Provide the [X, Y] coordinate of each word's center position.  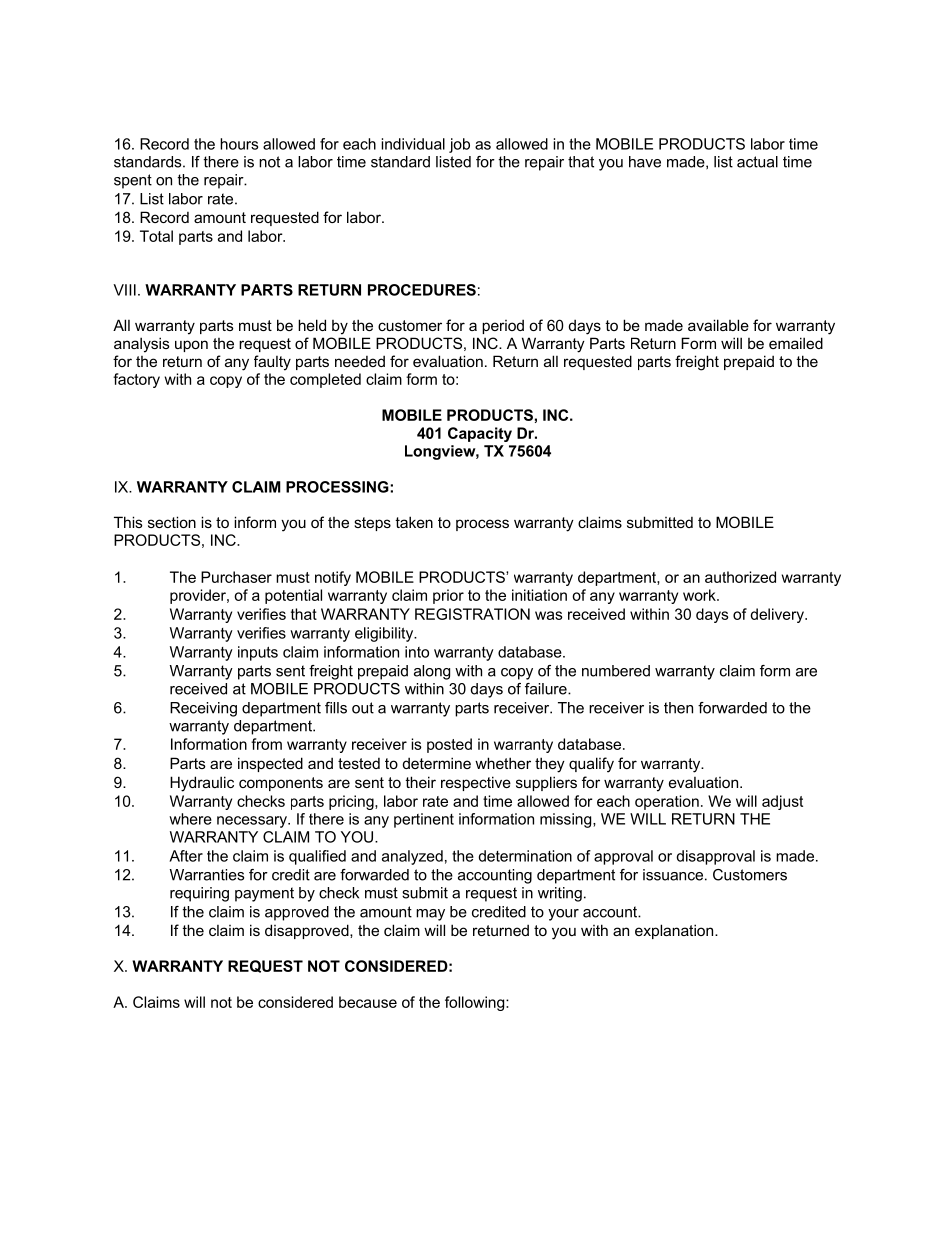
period [503, 326]
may [430, 915]
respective [476, 783]
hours [239, 144]
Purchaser [236, 577]
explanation [675, 931]
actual [757, 162]
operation [667, 802]
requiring [199, 894]
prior [448, 596]
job [459, 145]
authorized [740, 577]
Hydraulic [202, 784]
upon [191, 346]
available [718, 325]
